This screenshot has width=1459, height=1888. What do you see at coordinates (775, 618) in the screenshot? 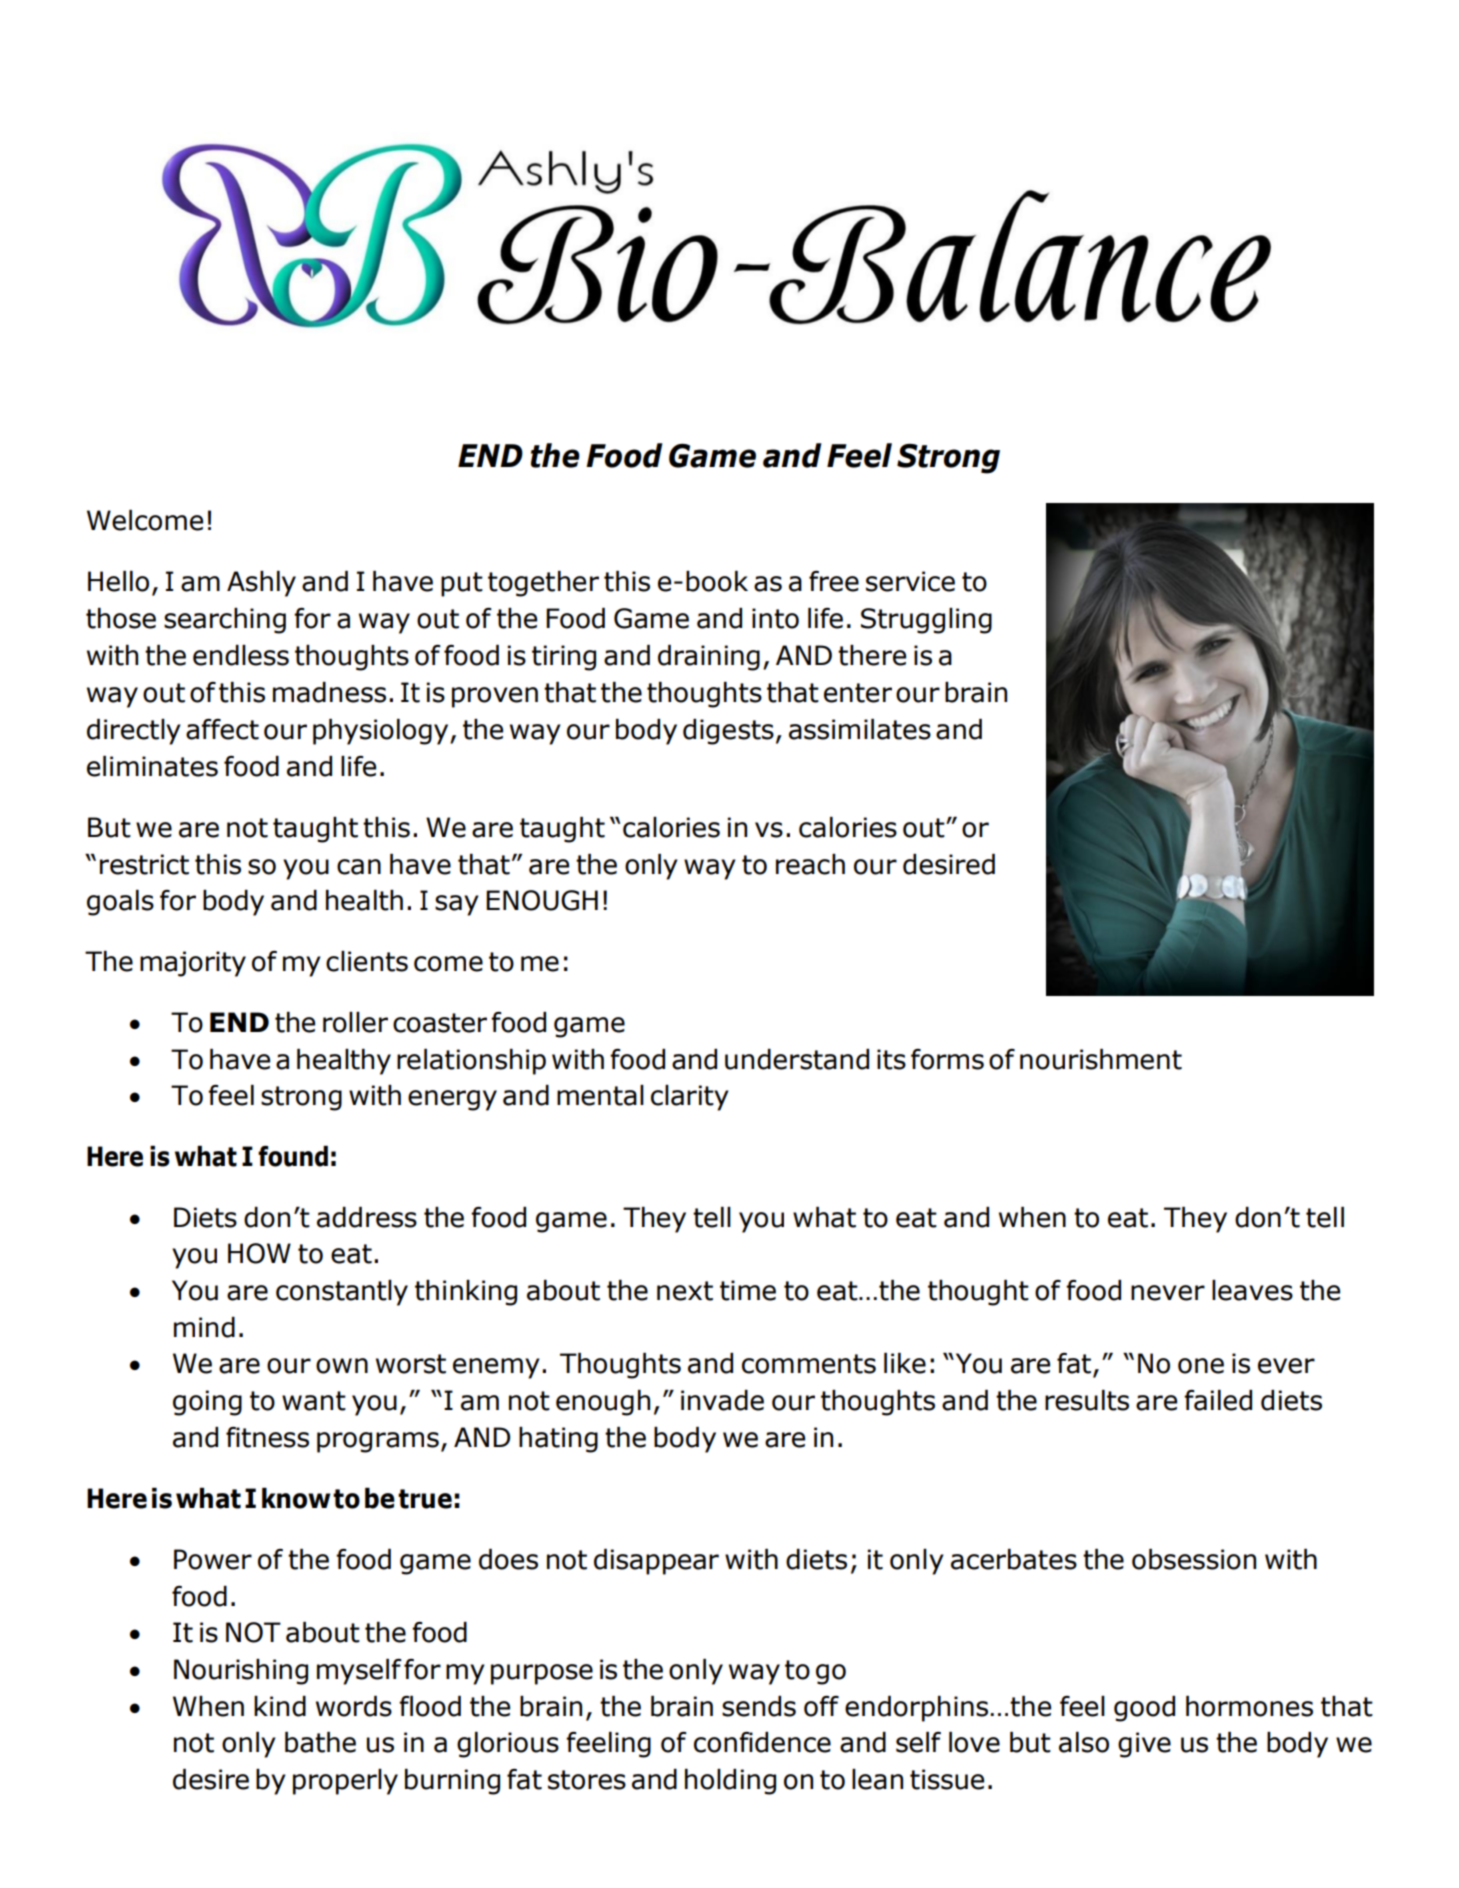
I see `into` at bounding box center [775, 618].
